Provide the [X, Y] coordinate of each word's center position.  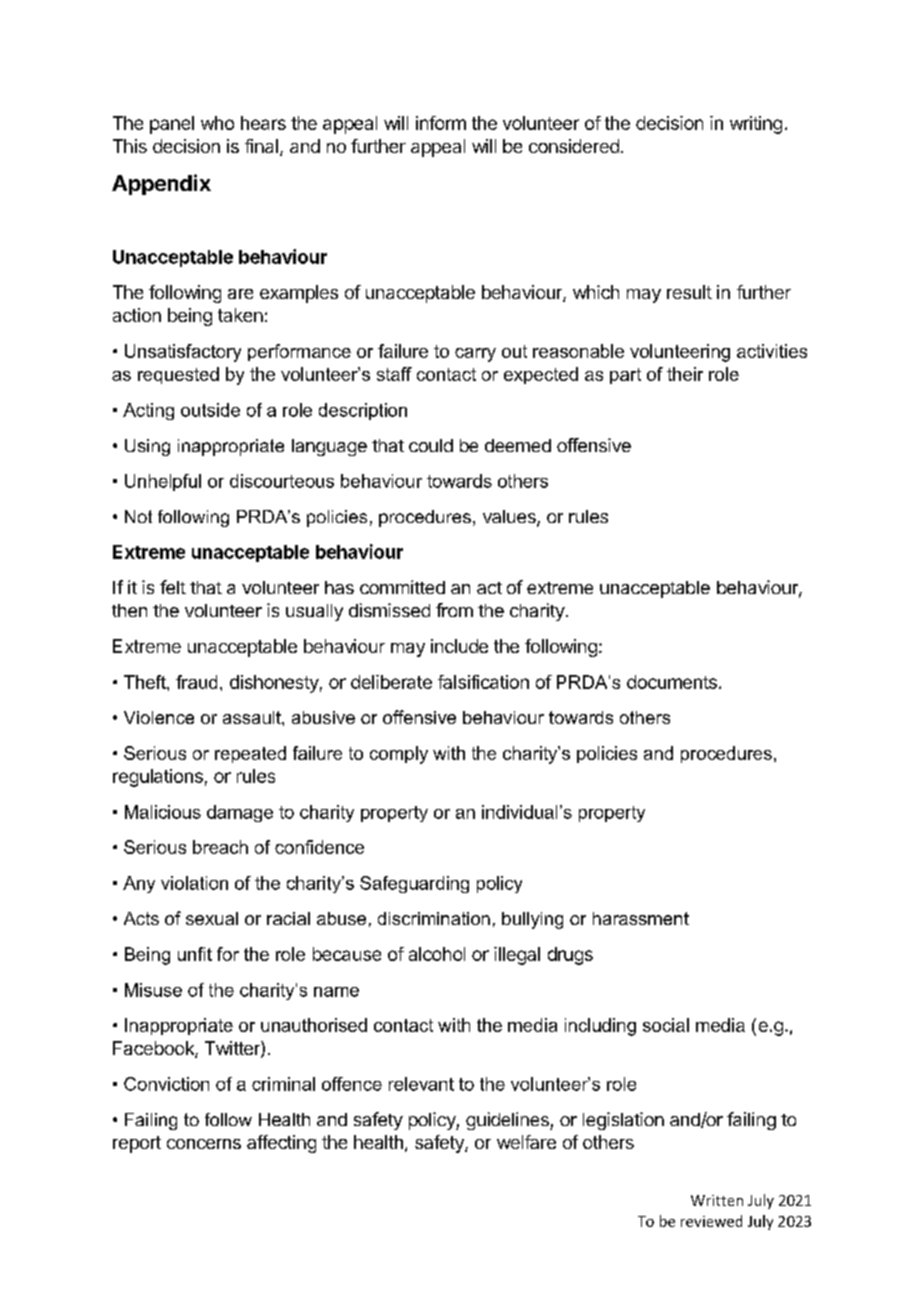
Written [717, 1200]
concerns [204, 1144]
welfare [526, 1142]
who [217, 123]
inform [441, 123]
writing [756, 125]
